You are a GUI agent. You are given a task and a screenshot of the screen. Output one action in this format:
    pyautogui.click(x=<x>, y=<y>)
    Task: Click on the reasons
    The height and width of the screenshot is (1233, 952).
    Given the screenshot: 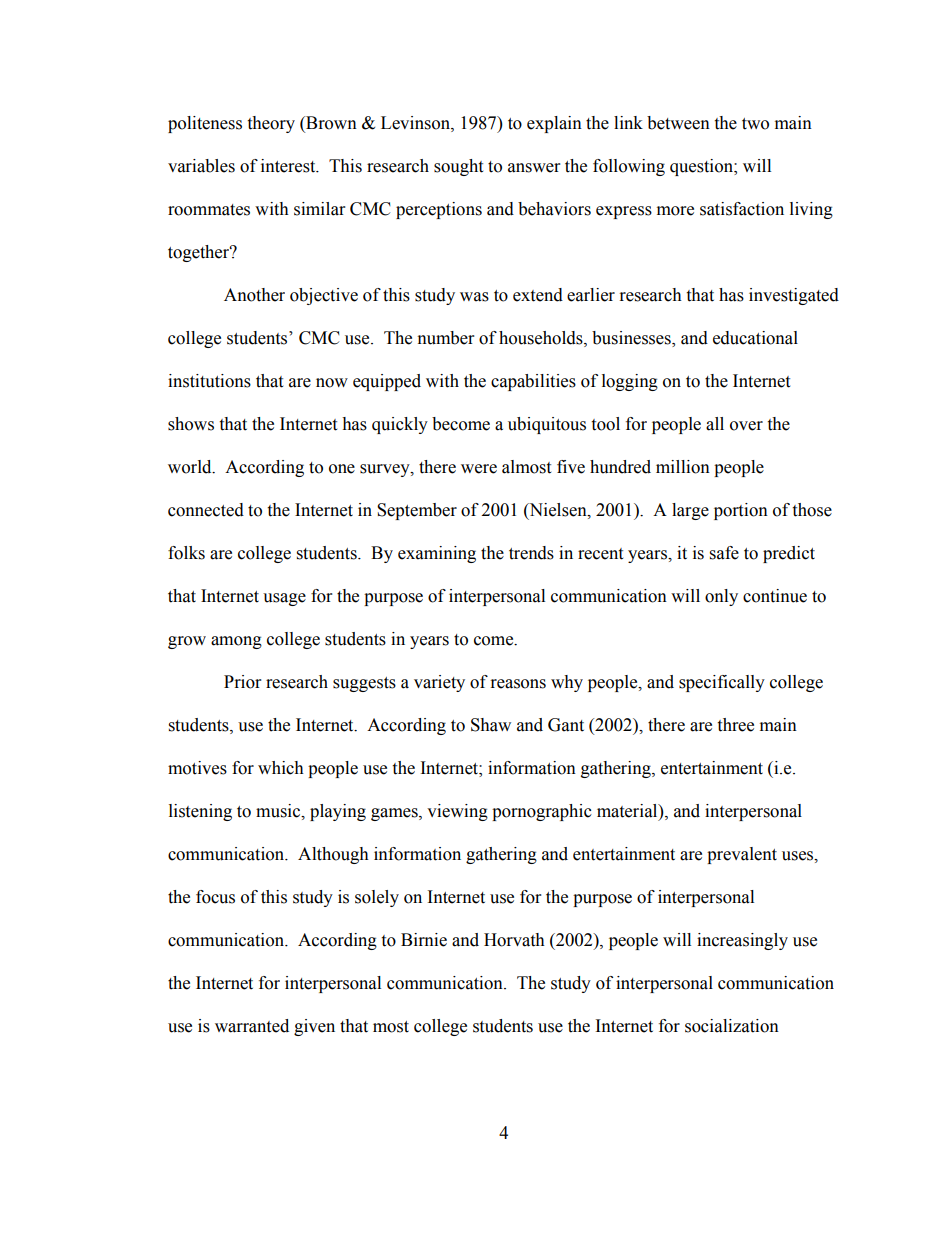 What is the action you would take?
    pyautogui.click(x=518, y=684)
